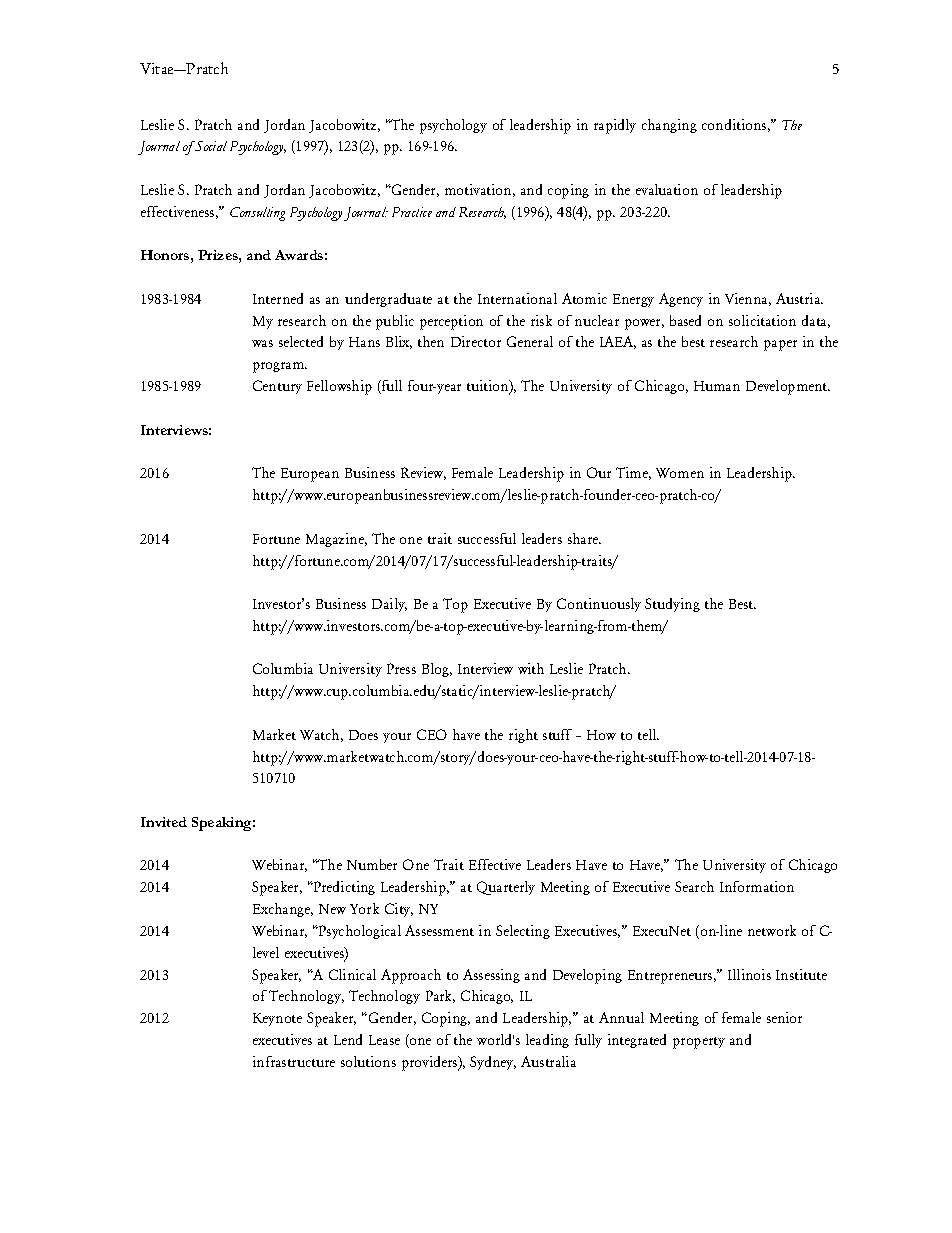  What do you see at coordinates (277, 387) in the image?
I see `Century` at bounding box center [277, 387].
